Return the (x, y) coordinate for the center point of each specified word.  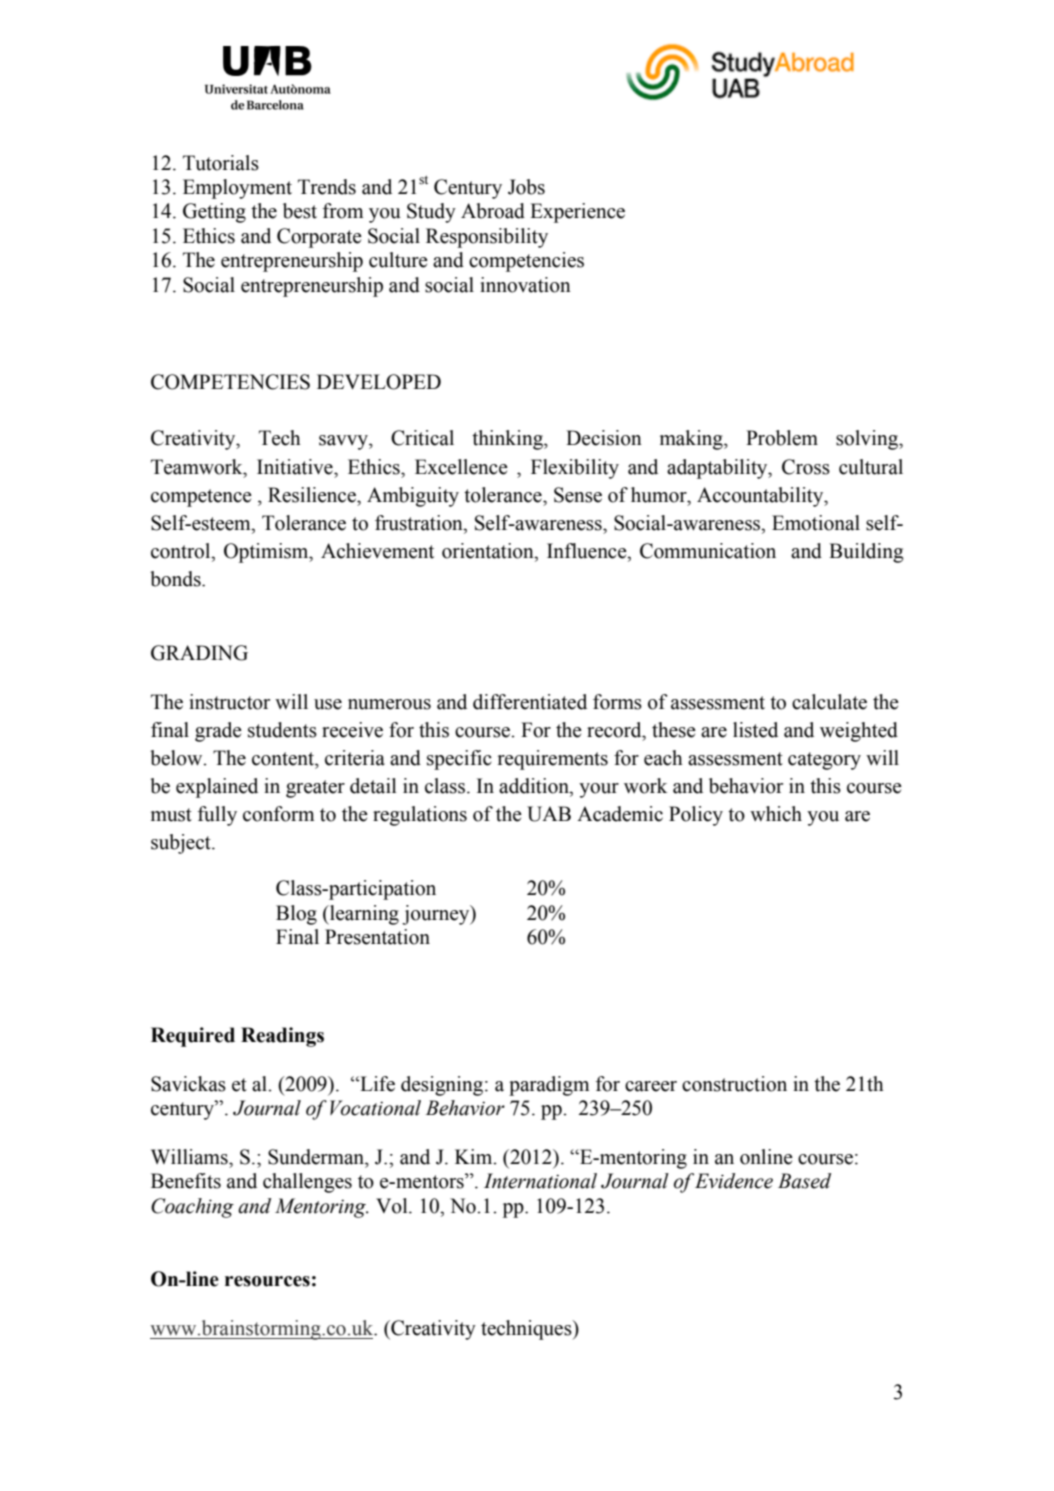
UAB (549, 814)
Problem (782, 438)
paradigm (549, 1086)
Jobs (526, 187)
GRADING (199, 653)
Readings (282, 1037)
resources (267, 1281)
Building (866, 553)
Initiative (296, 467)
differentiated (530, 702)
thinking (508, 440)
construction (734, 1084)
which (776, 814)
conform (278, 814)
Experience (577, 213)
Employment (237, 189)
